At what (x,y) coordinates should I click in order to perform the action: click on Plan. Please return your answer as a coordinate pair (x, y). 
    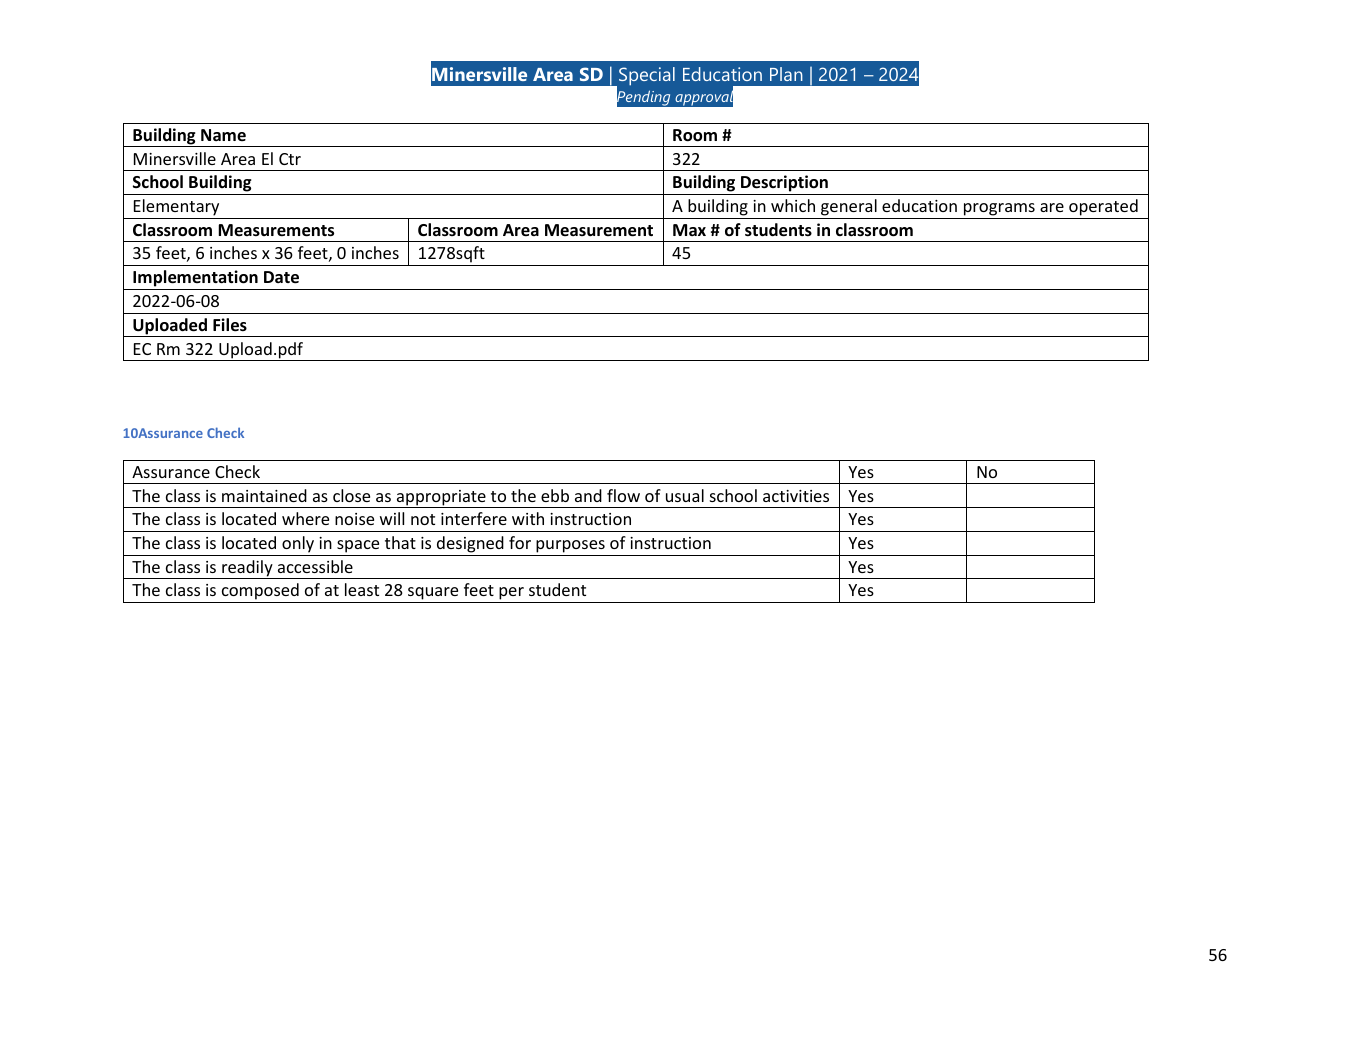
    Looking at the image, I should click on (786, 74).
